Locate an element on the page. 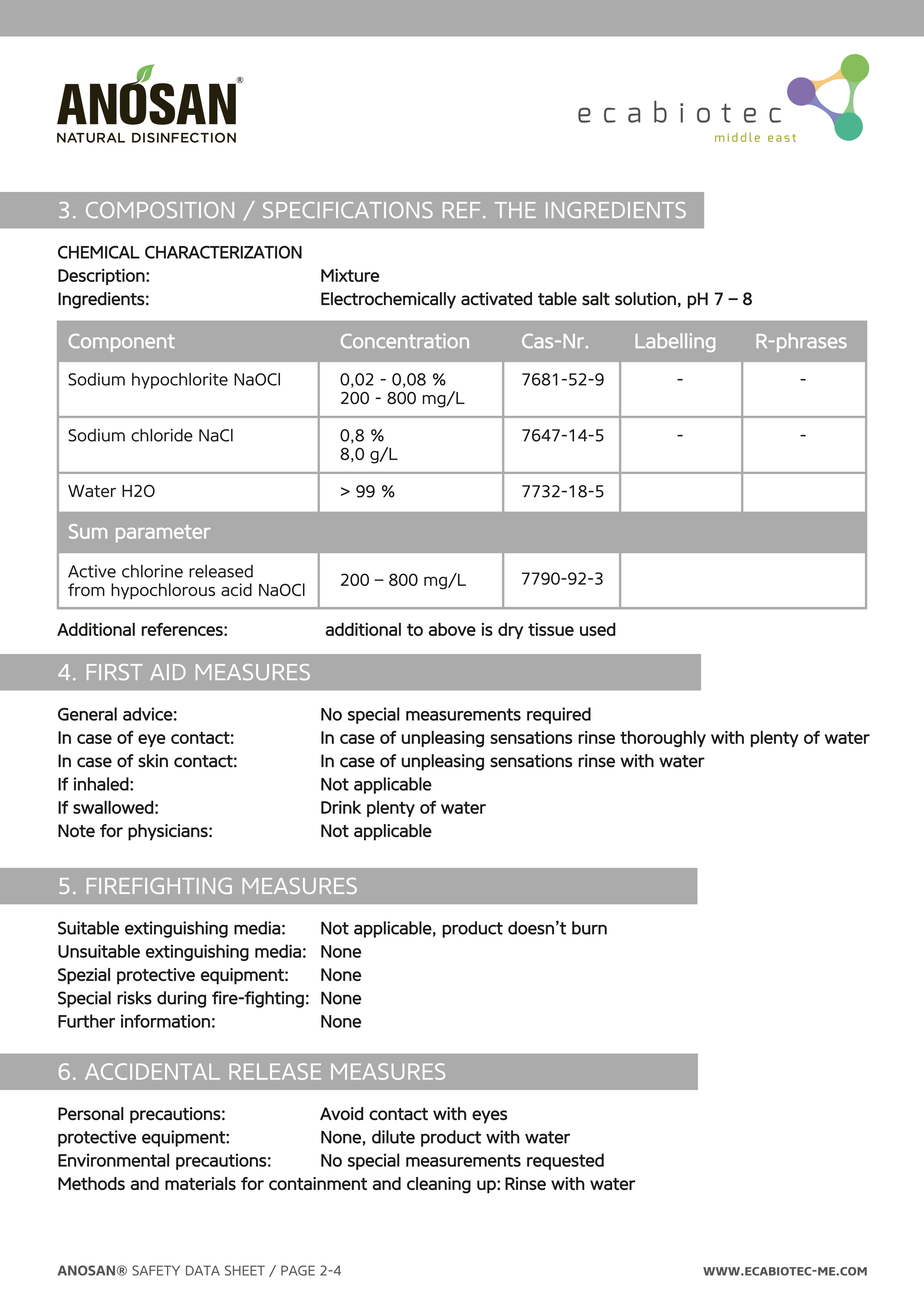  burn is located at coordinates (589, 928).
